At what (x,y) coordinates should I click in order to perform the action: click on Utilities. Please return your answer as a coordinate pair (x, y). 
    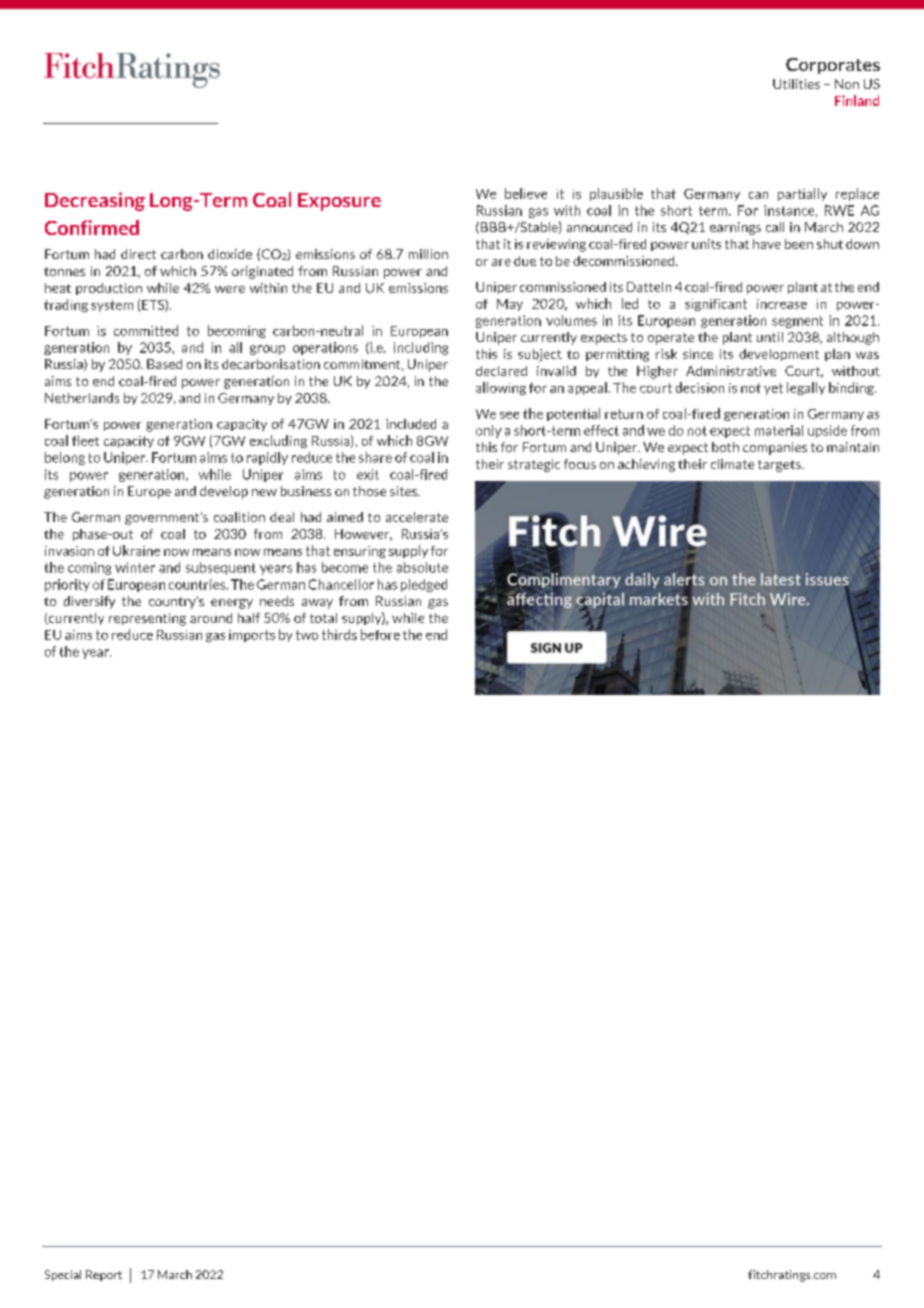
    Looking at the image, I should click on (796, 84).
